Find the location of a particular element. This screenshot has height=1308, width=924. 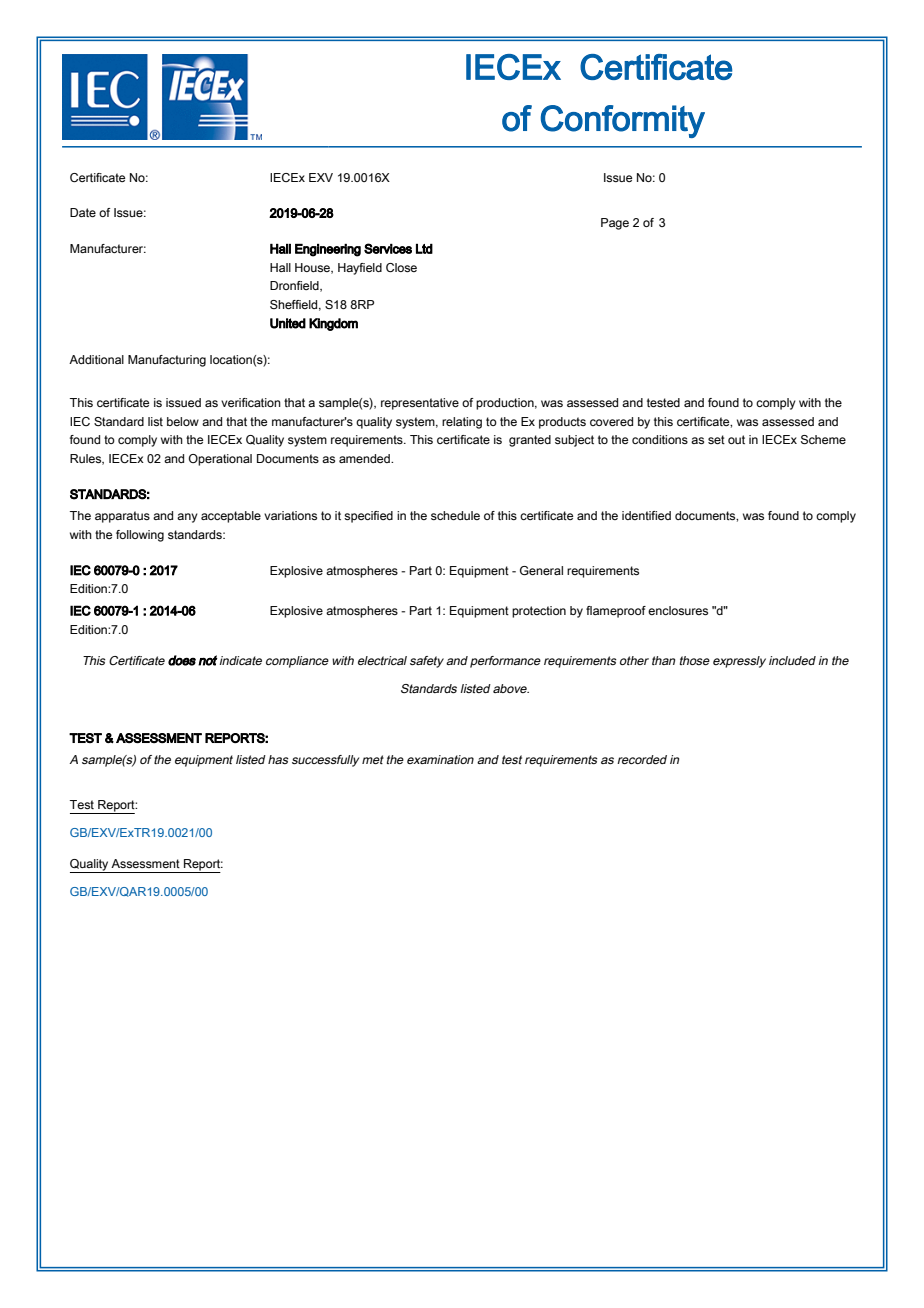

Engineering is located at coordinates (328, 250).
